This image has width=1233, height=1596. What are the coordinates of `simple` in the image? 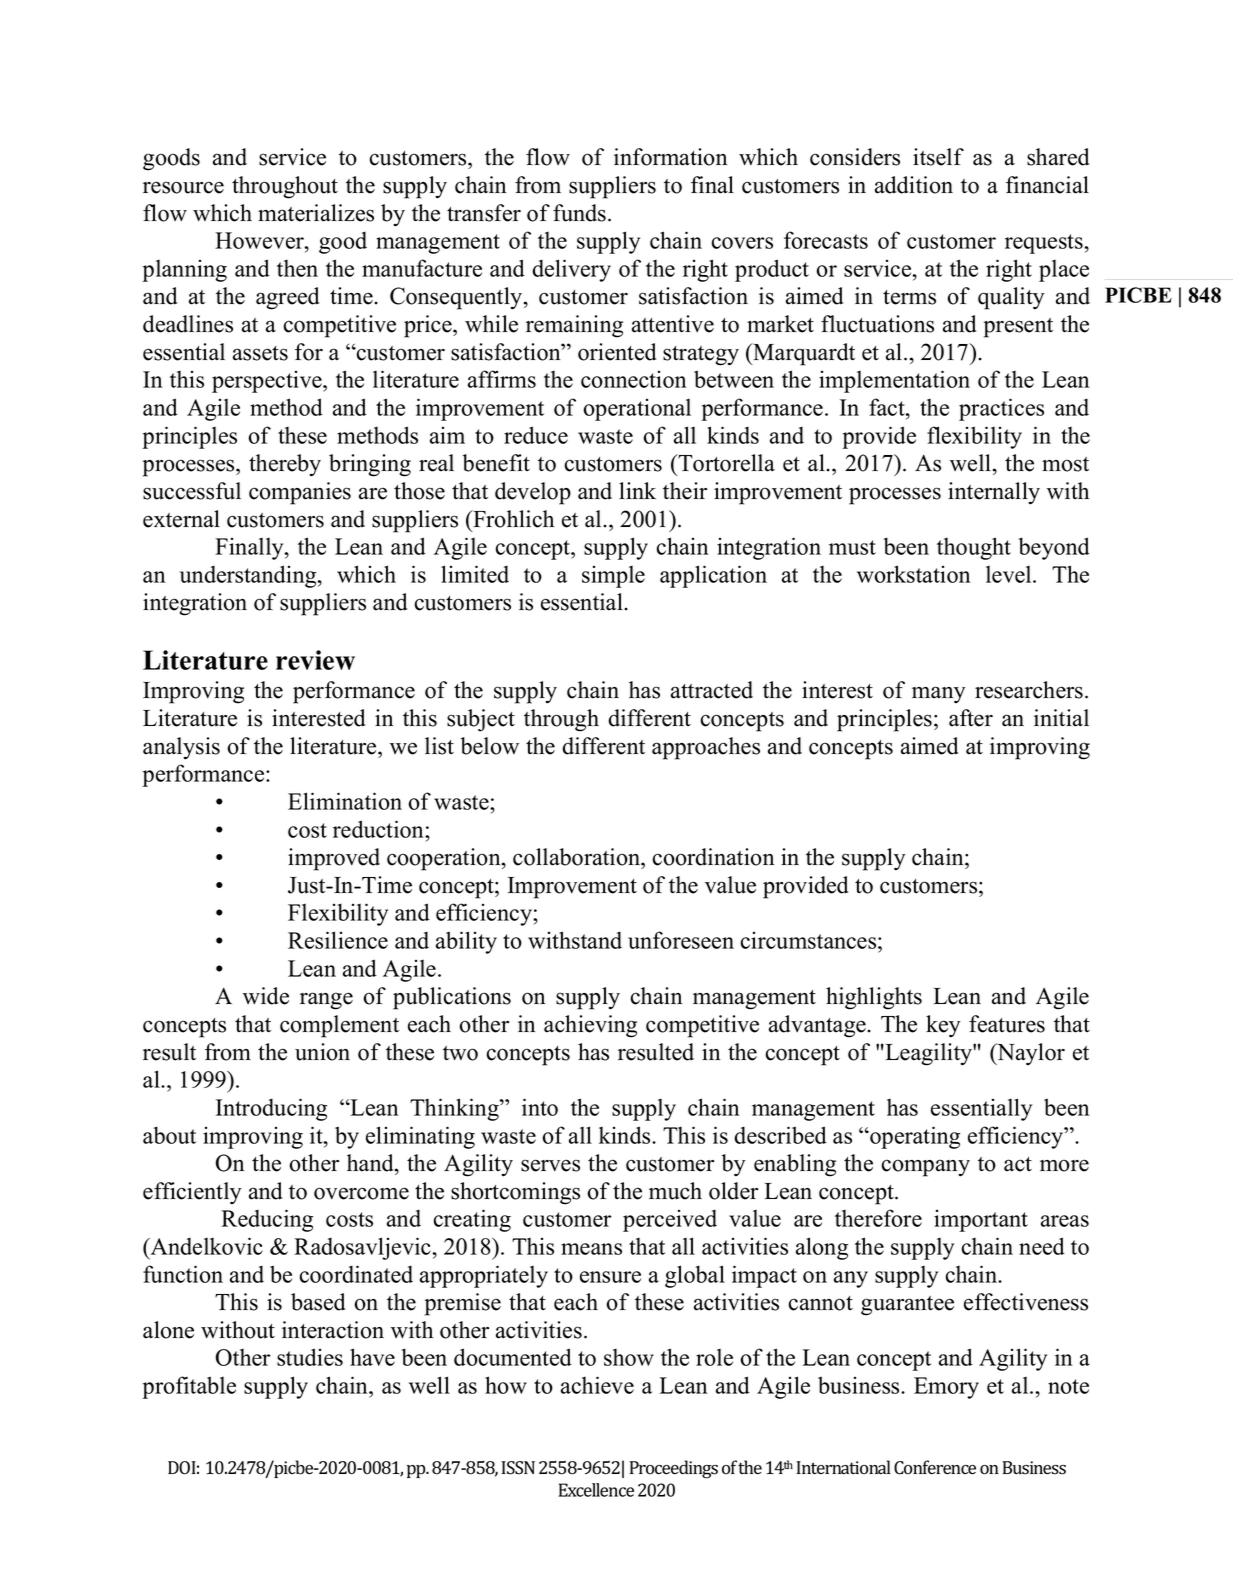 It's located at (613, 577).
